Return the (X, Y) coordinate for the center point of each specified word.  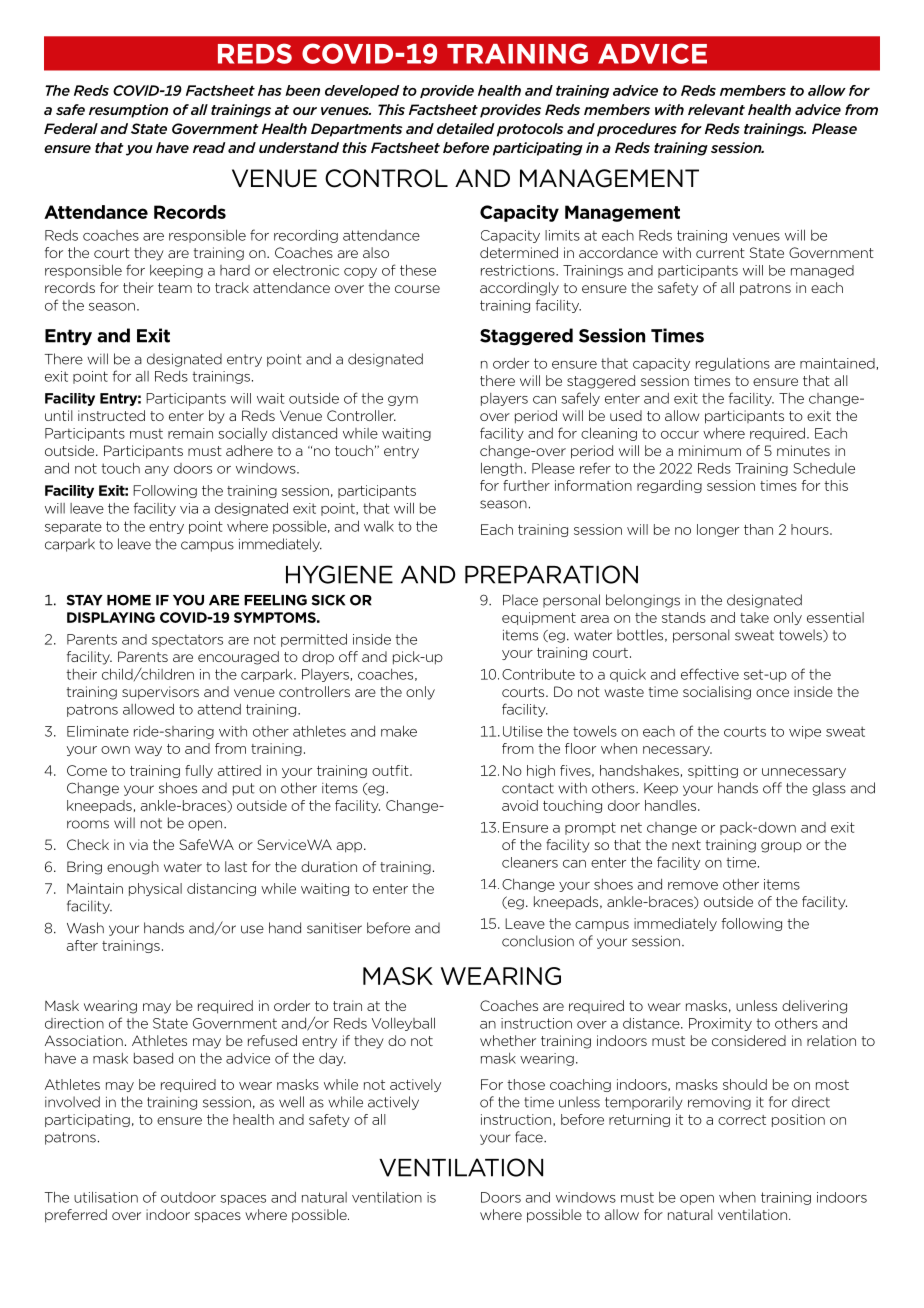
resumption (128, 111)
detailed (466, 128)
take (754, 617)
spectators (187, 640)
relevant (716, 109)
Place (520, 600)
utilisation (106, 1197)
